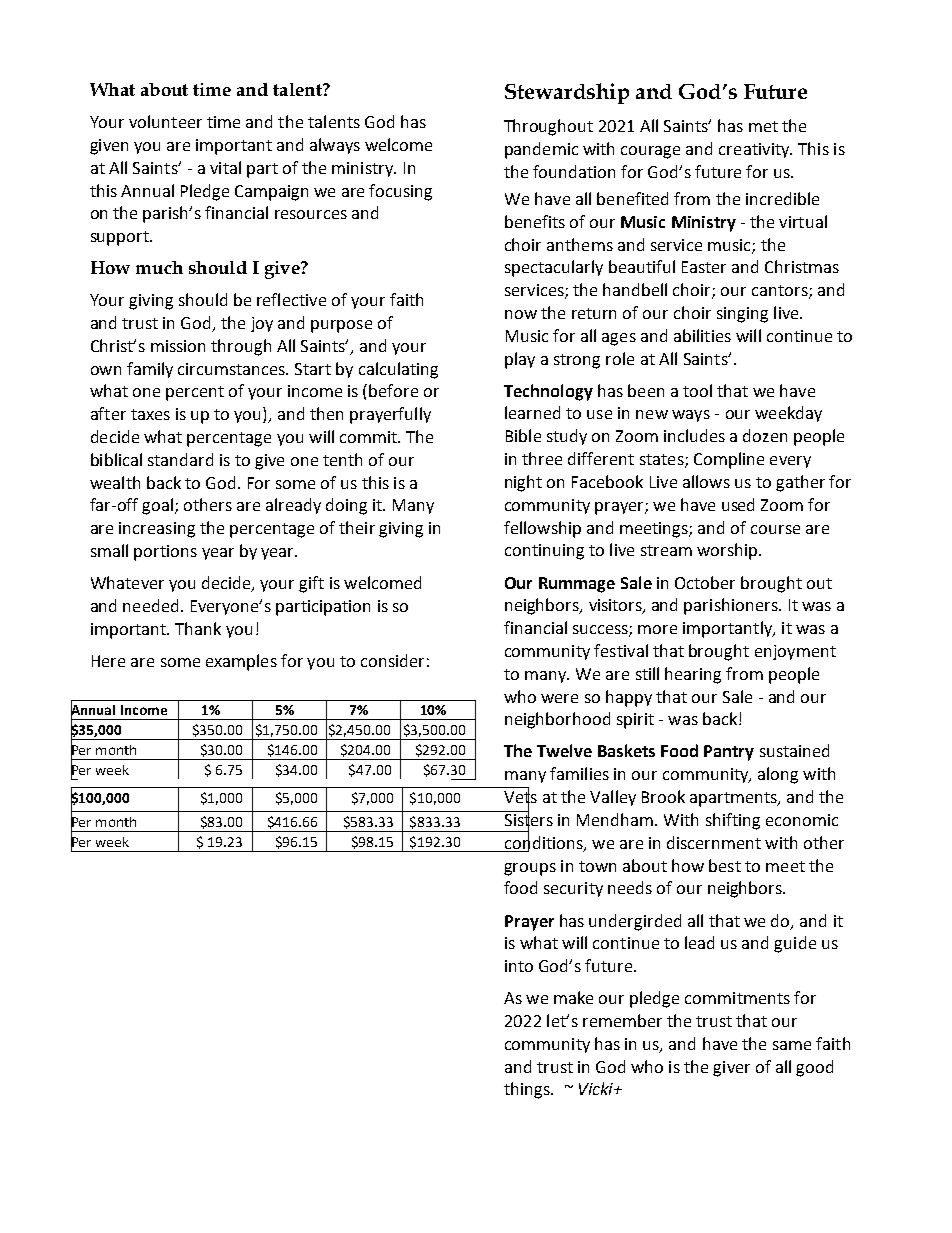 Image resolution: width=952 pixels, height=1233 pixels. What do you see at coordinates (705, 582) in the screenshot?
I see `October` at bounding box center [705, 582].
